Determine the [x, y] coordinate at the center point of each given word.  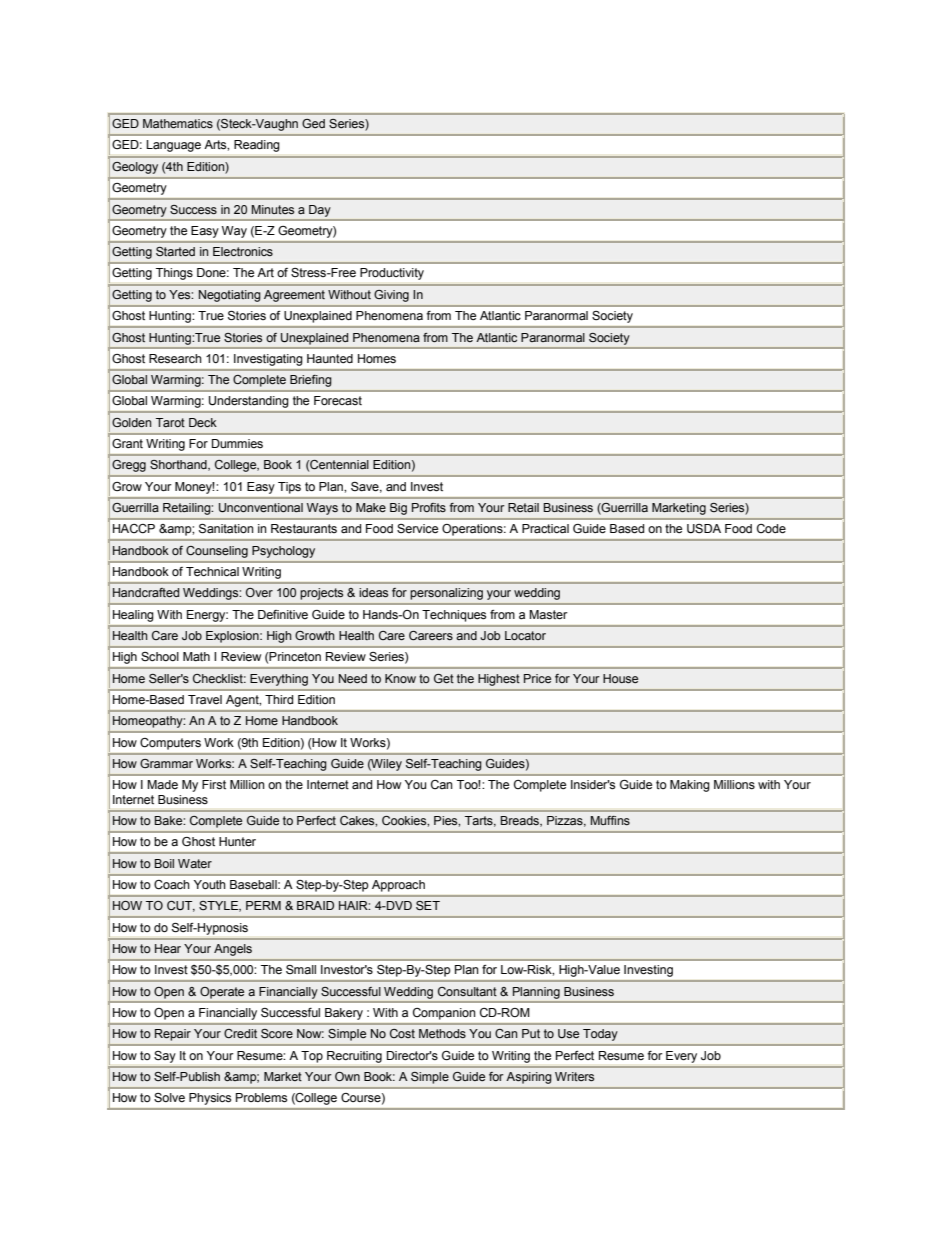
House [620, 679]
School [160, 657]
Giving [392, 296]
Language [174, 146]
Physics [210, 1099]
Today [600, 1035]
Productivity [392, 274]
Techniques [454, 616]
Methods [442, 1033]
